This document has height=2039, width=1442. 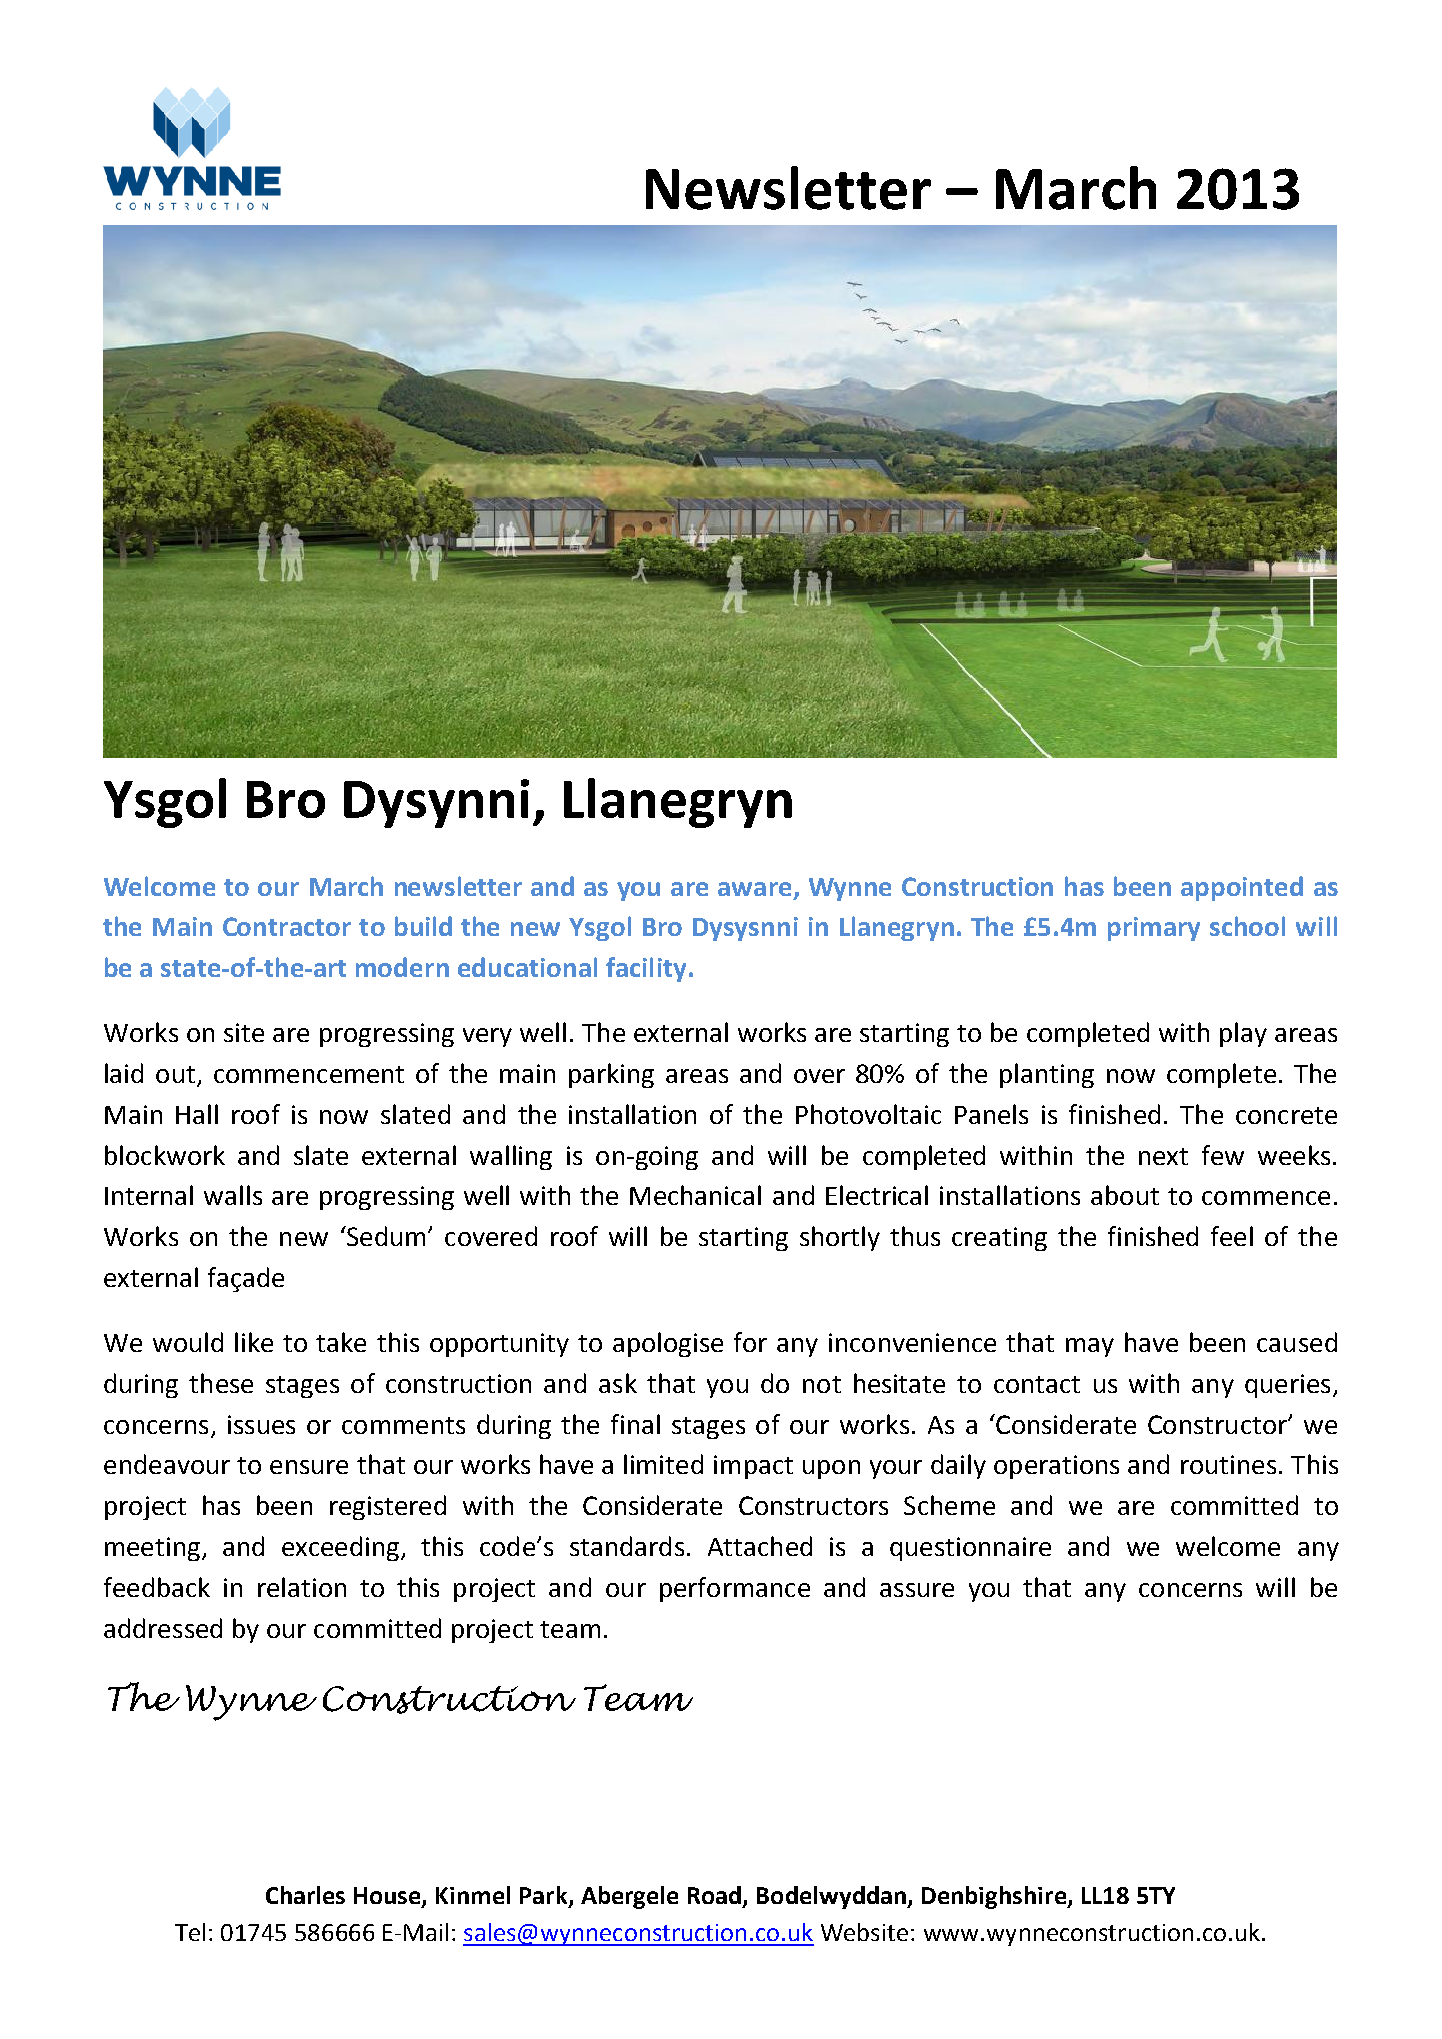 I want to click on final, so click(x=635, y=1424).
